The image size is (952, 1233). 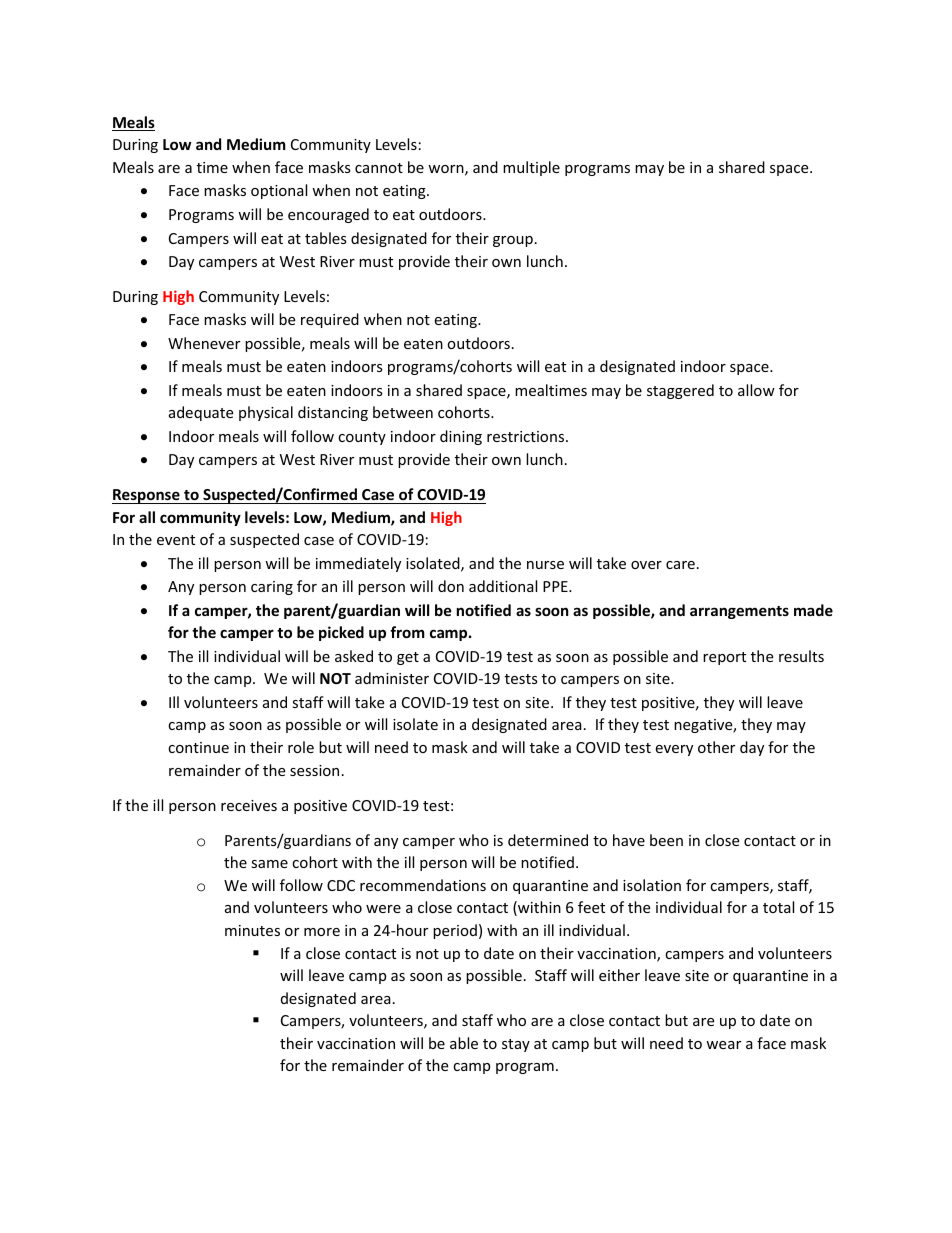 I want to click on allow, so click(x=756, y=390).
